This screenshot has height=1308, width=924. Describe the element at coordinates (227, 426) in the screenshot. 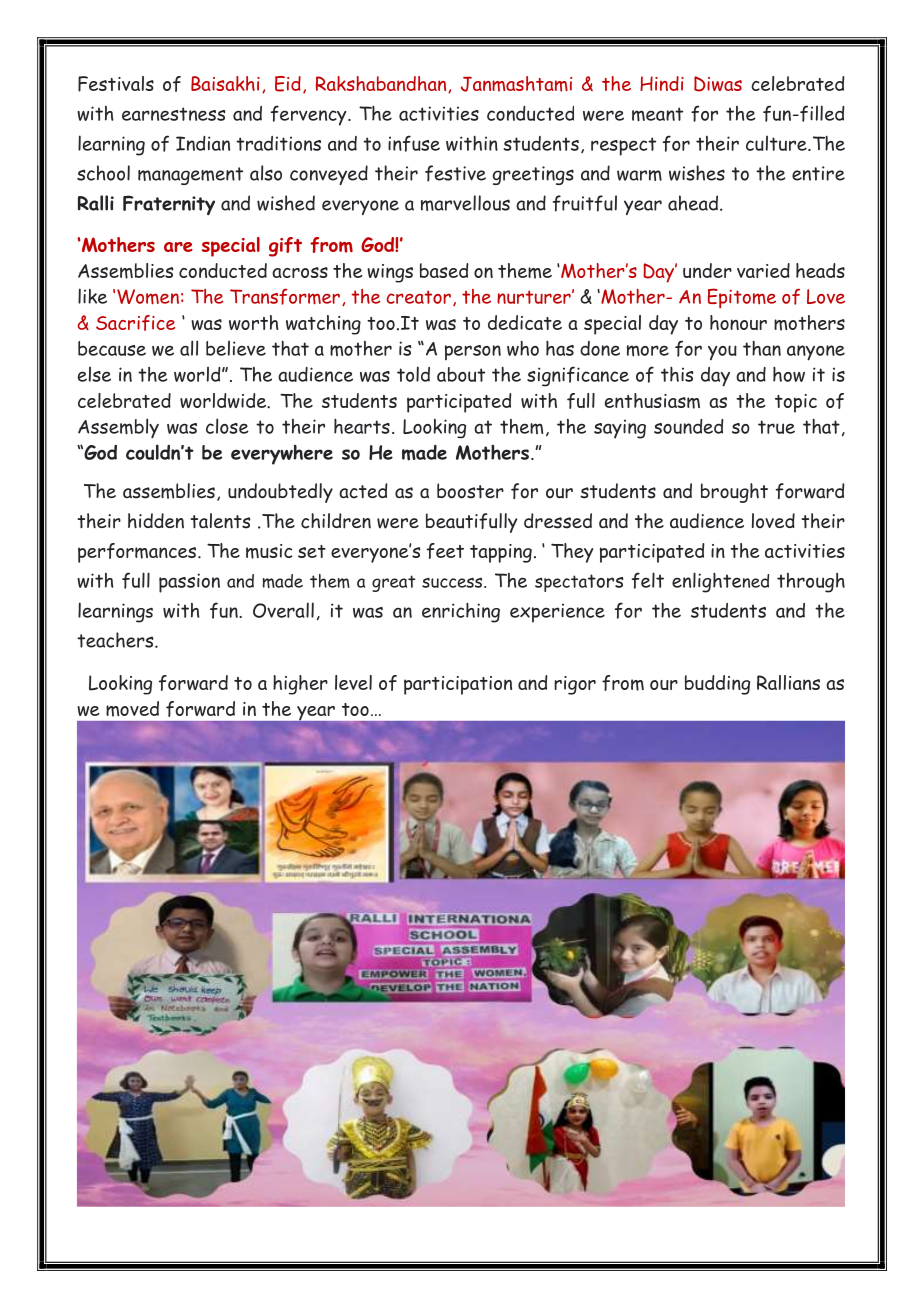

I see `close` at that location.
